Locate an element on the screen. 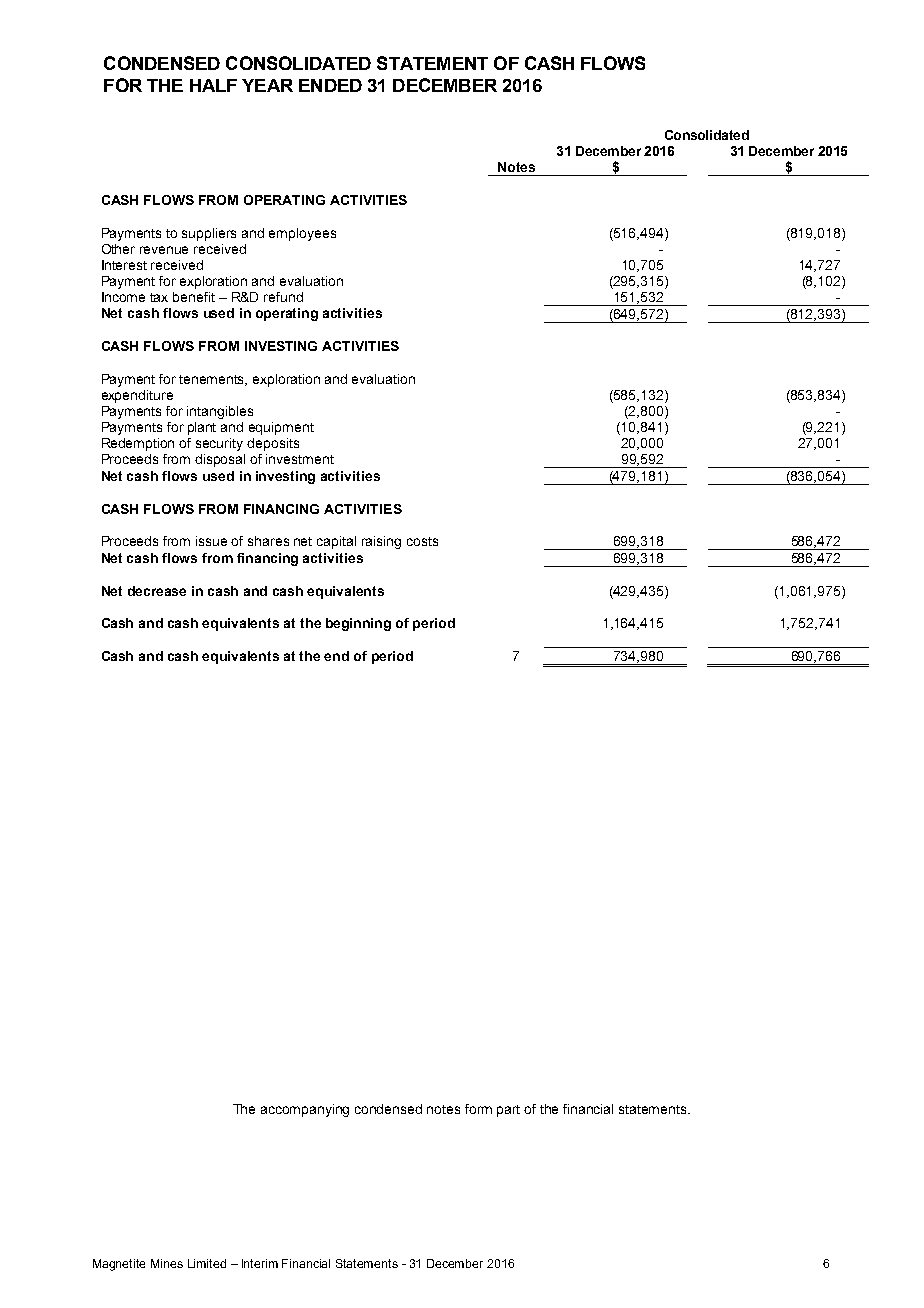 Image resolution: width=924 pixels, height=1308 pixels. HALF is located at coordinates (213, 85).
